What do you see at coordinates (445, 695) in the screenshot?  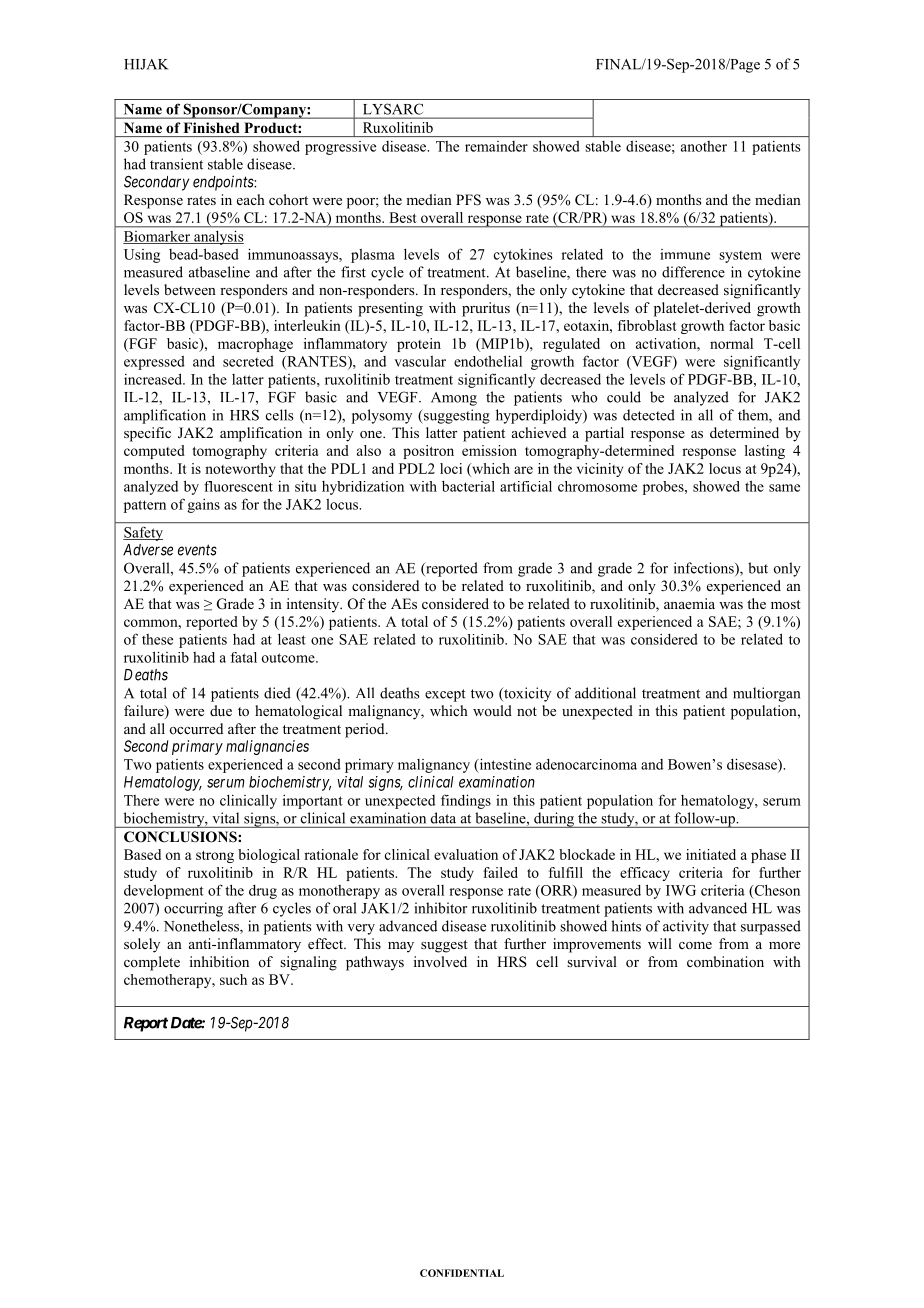 I see `except` at bounding box center [445, 695].
